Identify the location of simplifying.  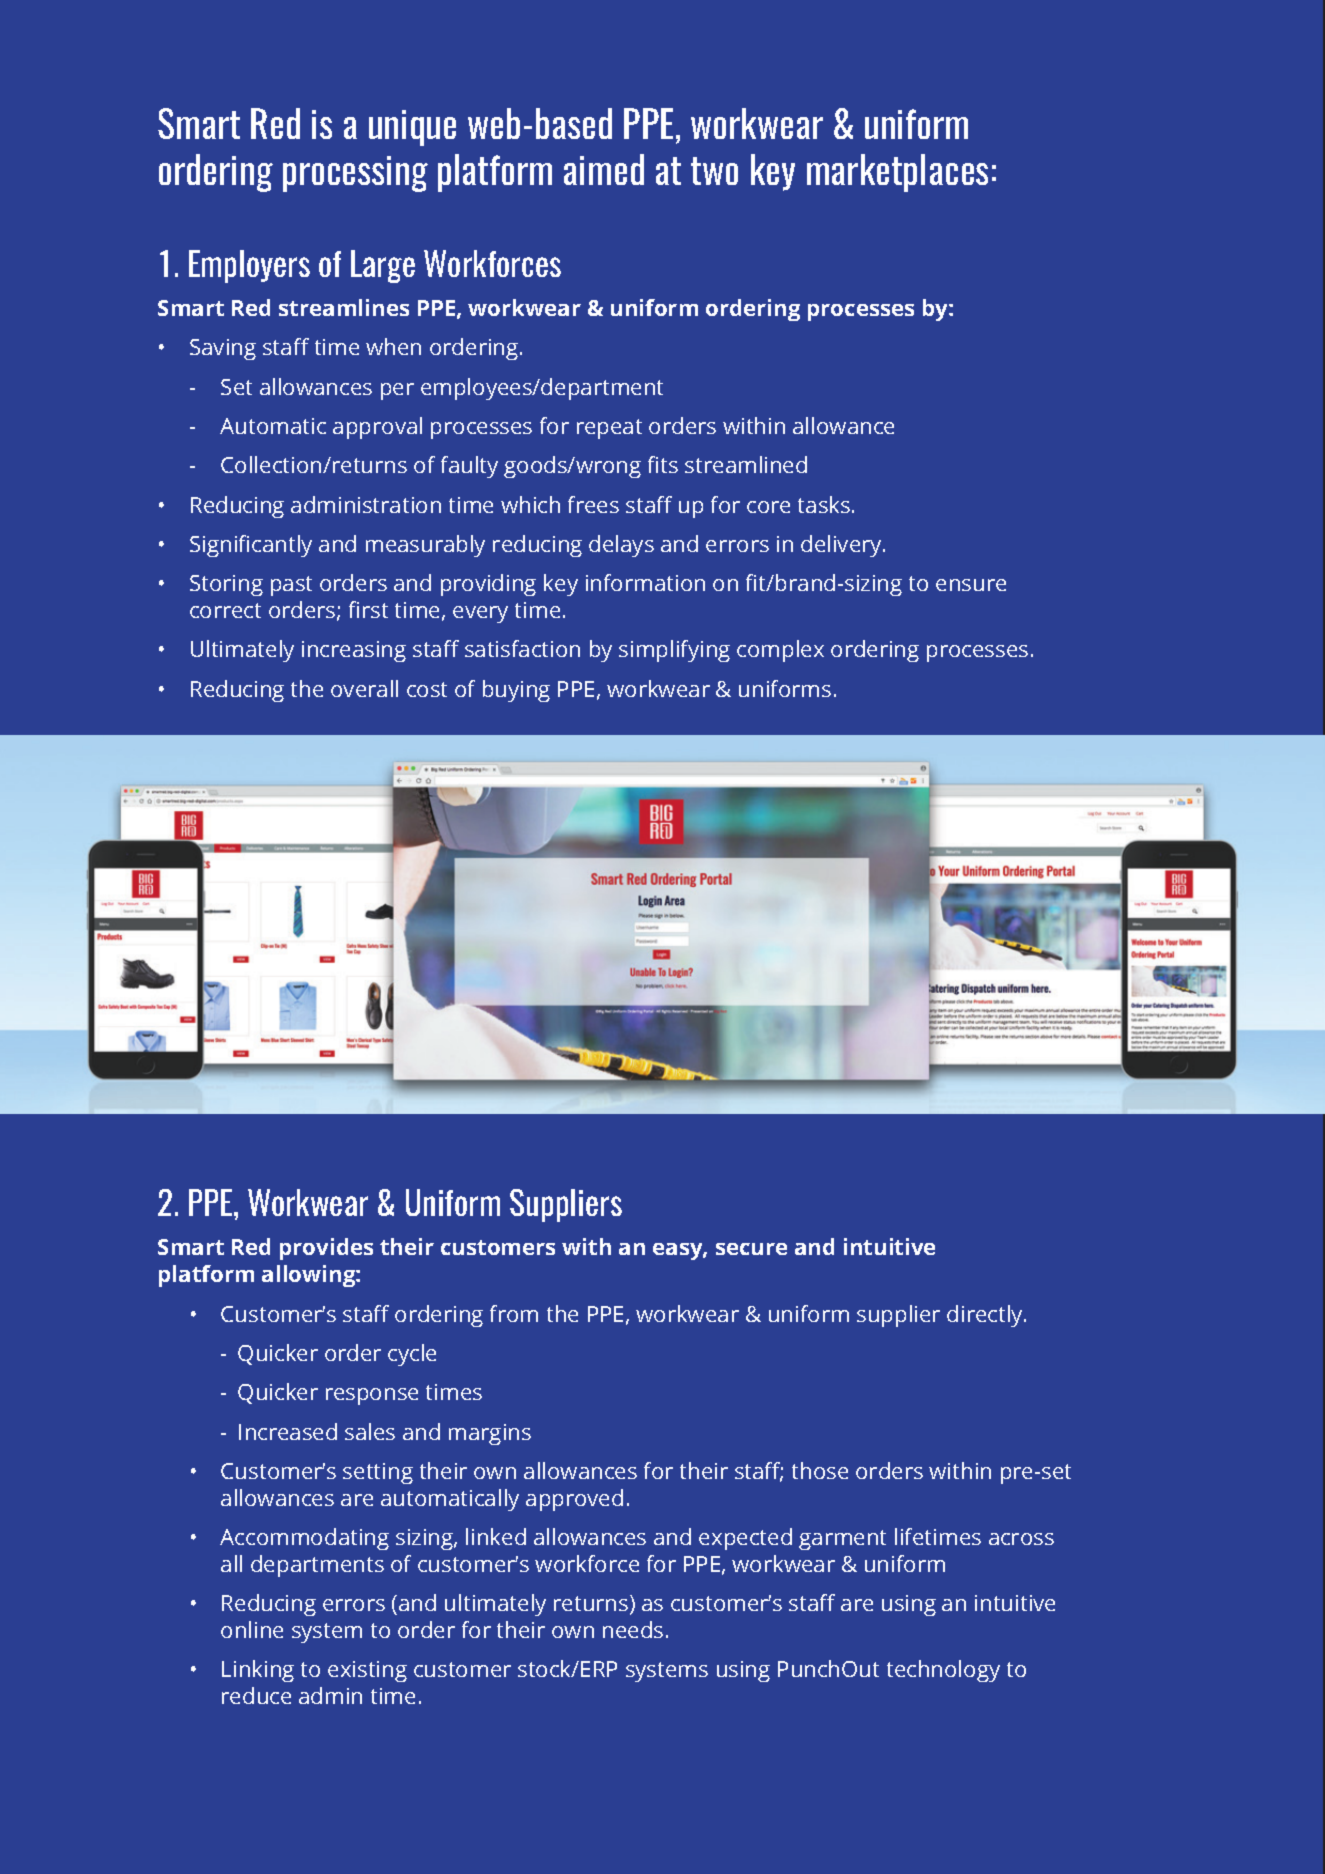
(674, 651).
